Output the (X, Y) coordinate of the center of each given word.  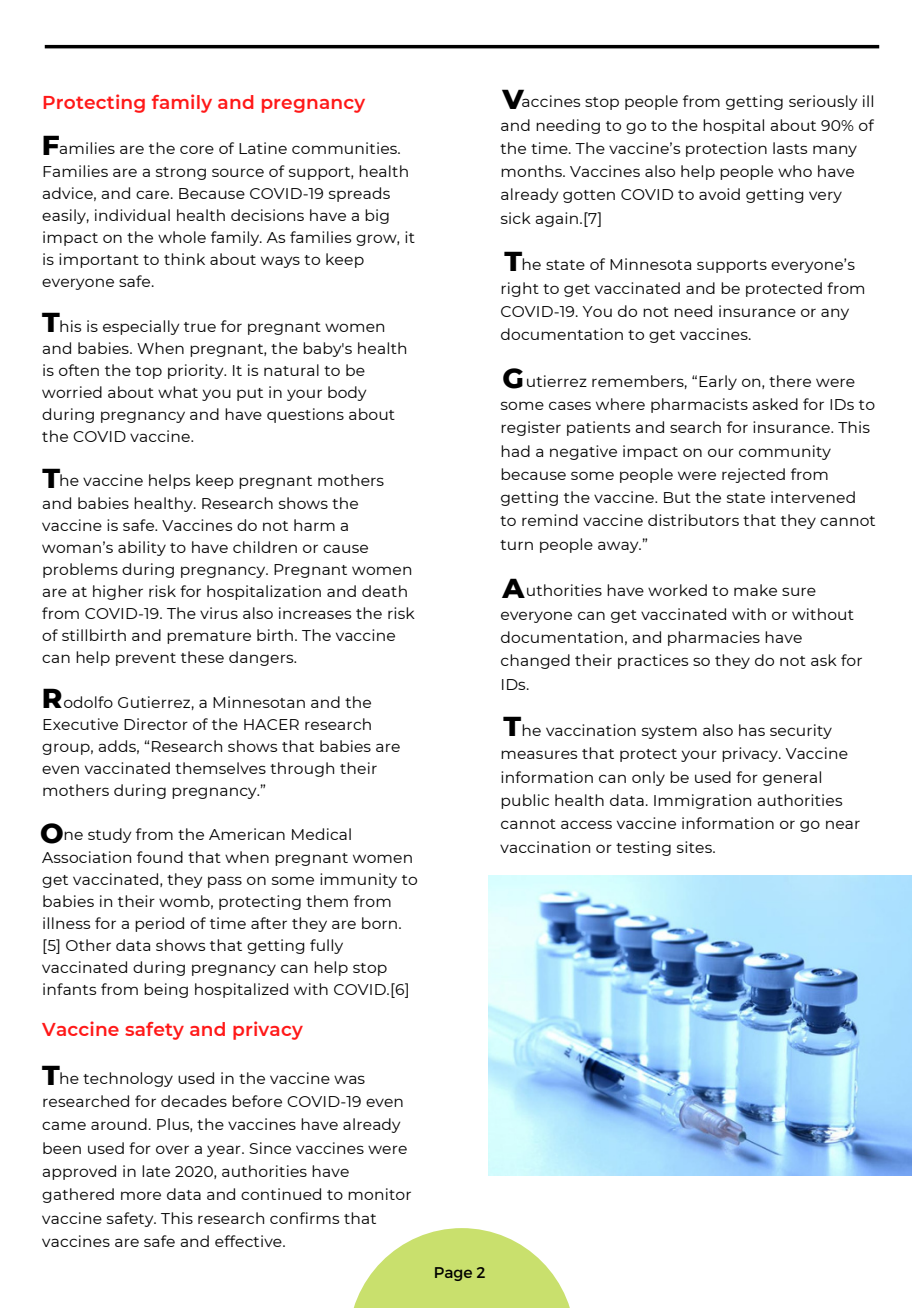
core (197, 149)
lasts (790, 148)
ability (142, 548)
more (141, 1195)
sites (695, 847)
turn (516, 545)
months (532, 171)
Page (453, 1274)
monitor (379, 1194)
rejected (753, 475)
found (160, 857)
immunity (358, 880)
